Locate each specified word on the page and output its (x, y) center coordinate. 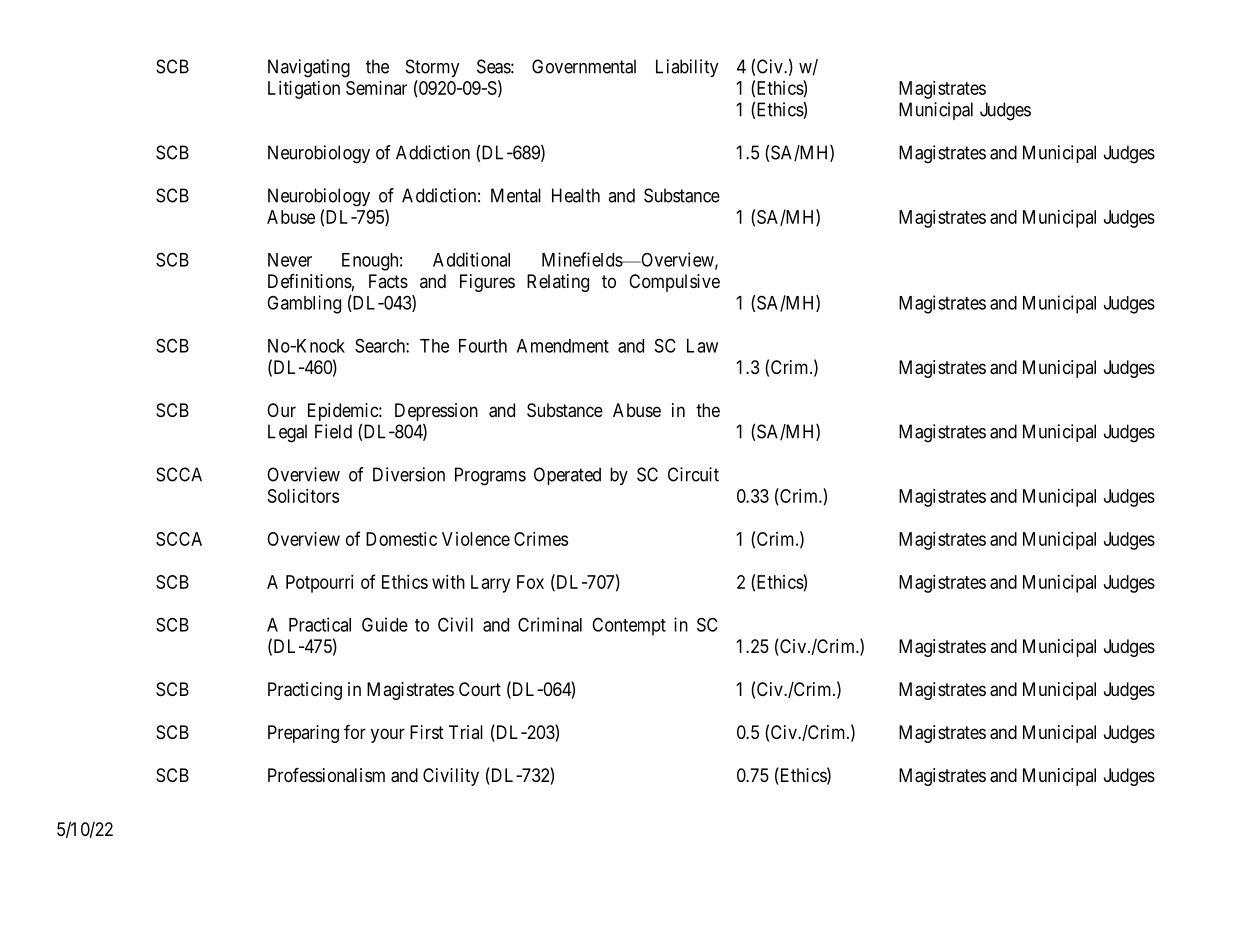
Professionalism (326, 775)
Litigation (304, 90)
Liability (687, 68)
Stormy (433, 68)
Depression (436, 412)
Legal (287, 433)
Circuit (693, 474)
